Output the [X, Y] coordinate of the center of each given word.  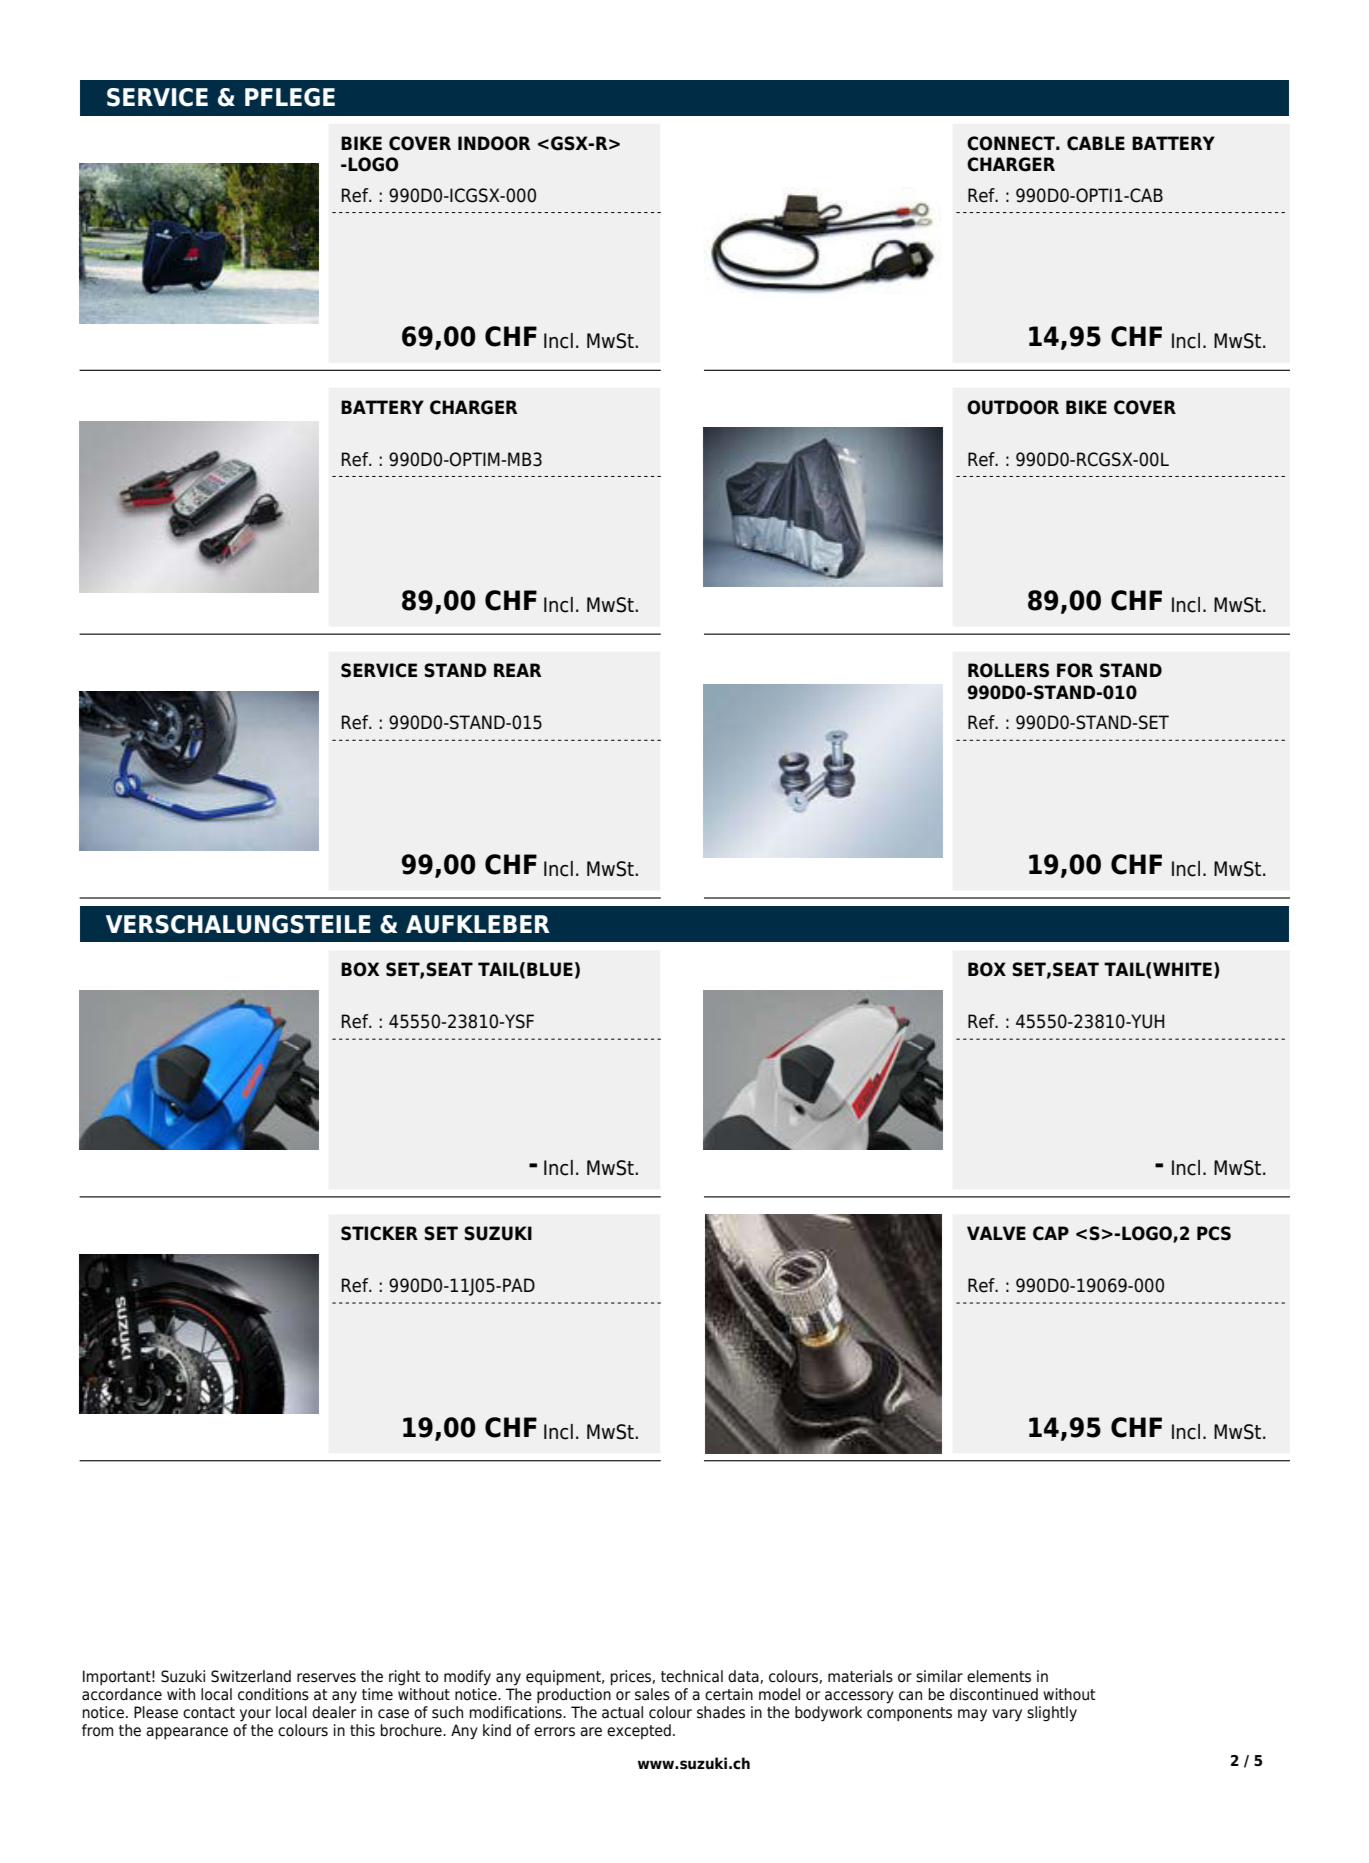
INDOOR [494, 143]
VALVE [996, 1233]
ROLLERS [1008, 670]
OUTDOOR [1013, 407]
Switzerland [251, 1676]
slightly [1052, 1714]
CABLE [1096, 143]
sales [652, 1694]
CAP [1051, 1233]
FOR [1075, 670]
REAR [518, 670]
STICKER [379, 1233]
